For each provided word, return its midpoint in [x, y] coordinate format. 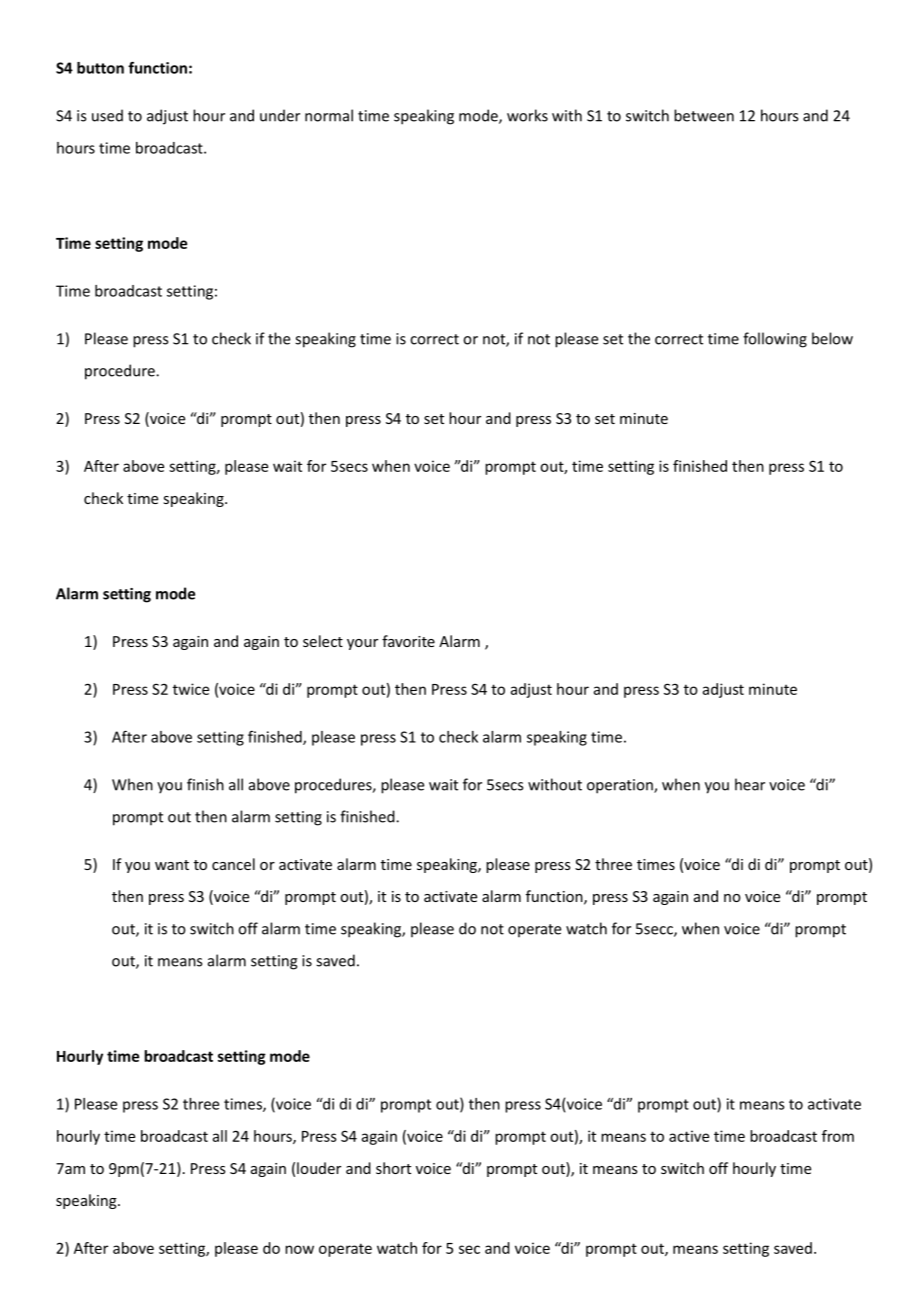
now [299, 1249]
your [362, 644]
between [704, 115]
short [393, 1168]
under [280, 115]
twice [191, 689]
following [775, 340]
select [323, 641]
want [172, 865]
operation [621, 786]
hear [750, 784]
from [838, 1136]
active [689, 1136]
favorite [408, 641]
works [527, 115]
